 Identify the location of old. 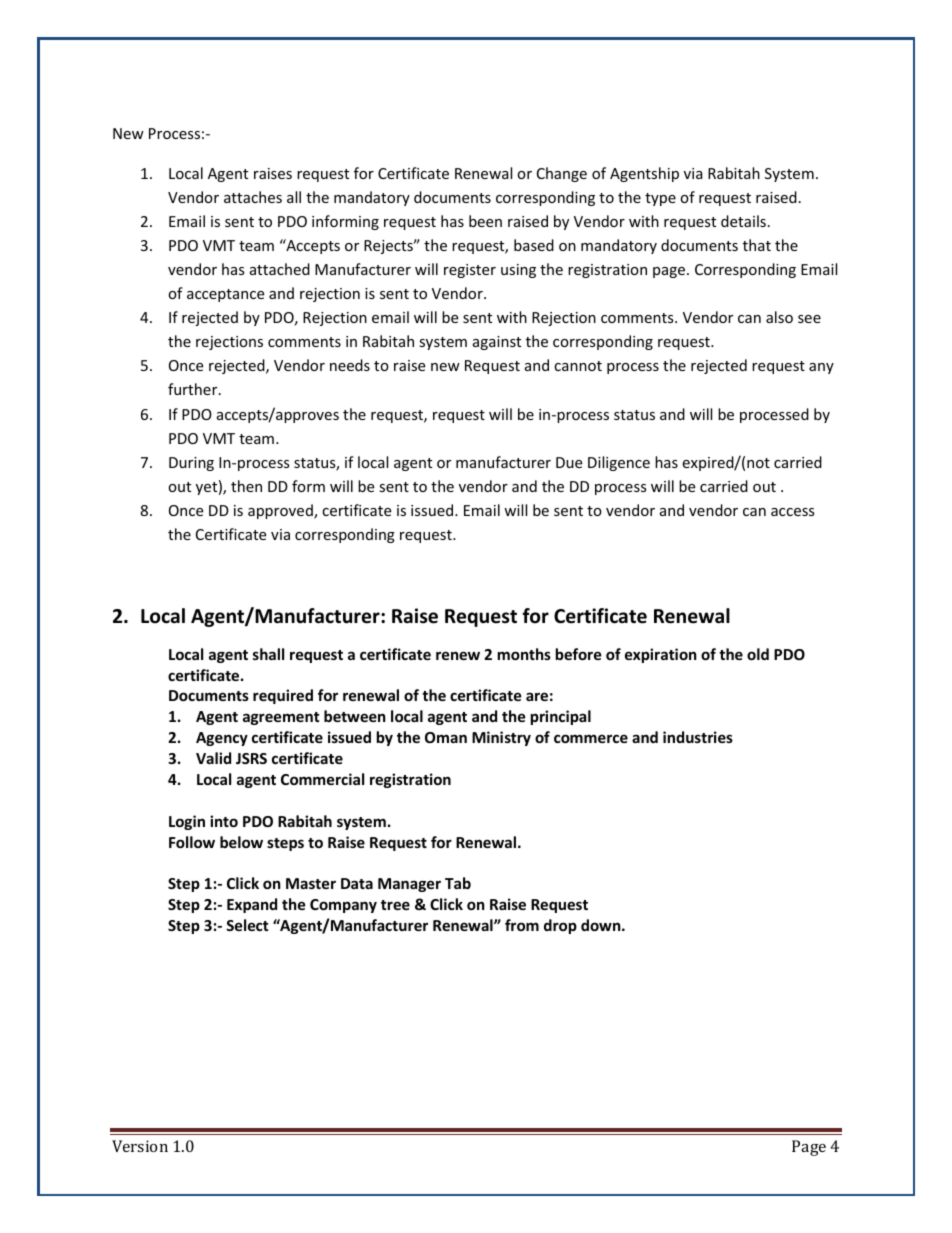
(758, 654).
